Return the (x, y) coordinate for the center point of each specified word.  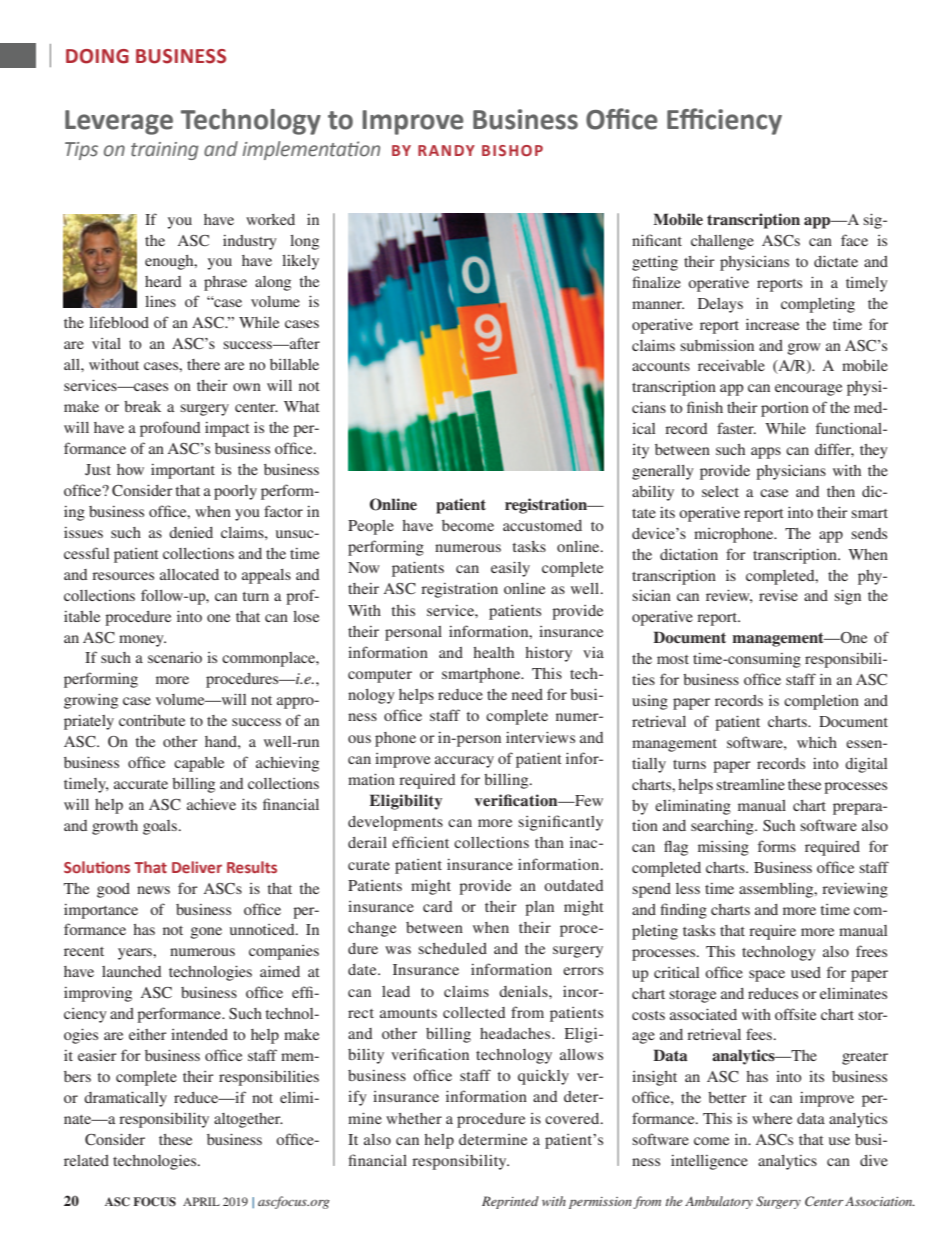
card (437, 906)
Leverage (119, 122)
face (854, 240)
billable (294, 364)
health (493, 652)
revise (778, 595)
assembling (777, 890)
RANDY (446, 150)
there (203, 364)
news (153, 890)
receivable (731, 365)
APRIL (201, 1201)
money (142, 641)
